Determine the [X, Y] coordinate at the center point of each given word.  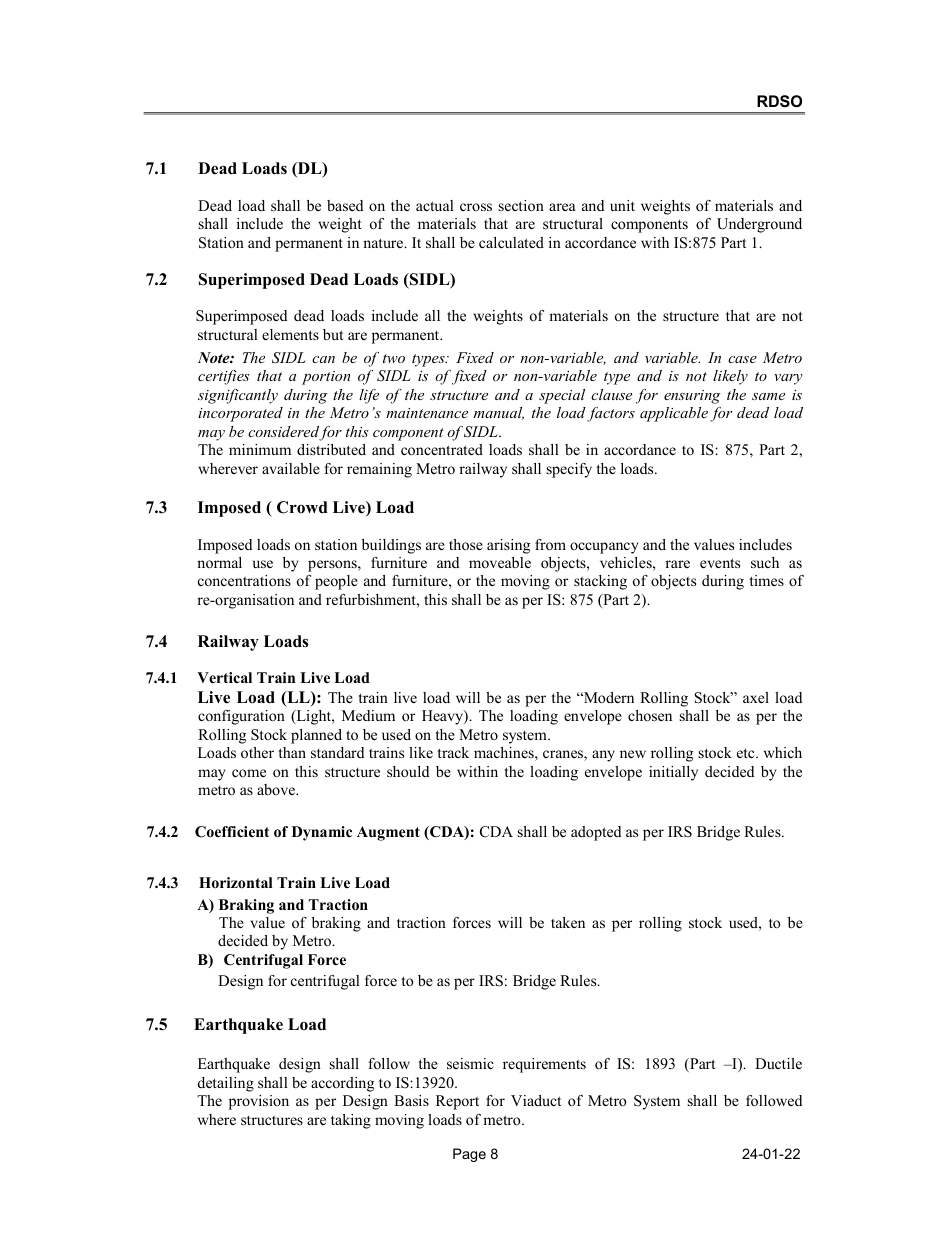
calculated [511, 242]
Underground [759, 225]
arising [508, 546]
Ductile [778, 1063]
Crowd [302, 507]
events [720, 563]
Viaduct [536, 1100]
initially [673, 773]
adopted [596, 833]
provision [259, 1102]
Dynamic [322, 833]
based [345, 205]
